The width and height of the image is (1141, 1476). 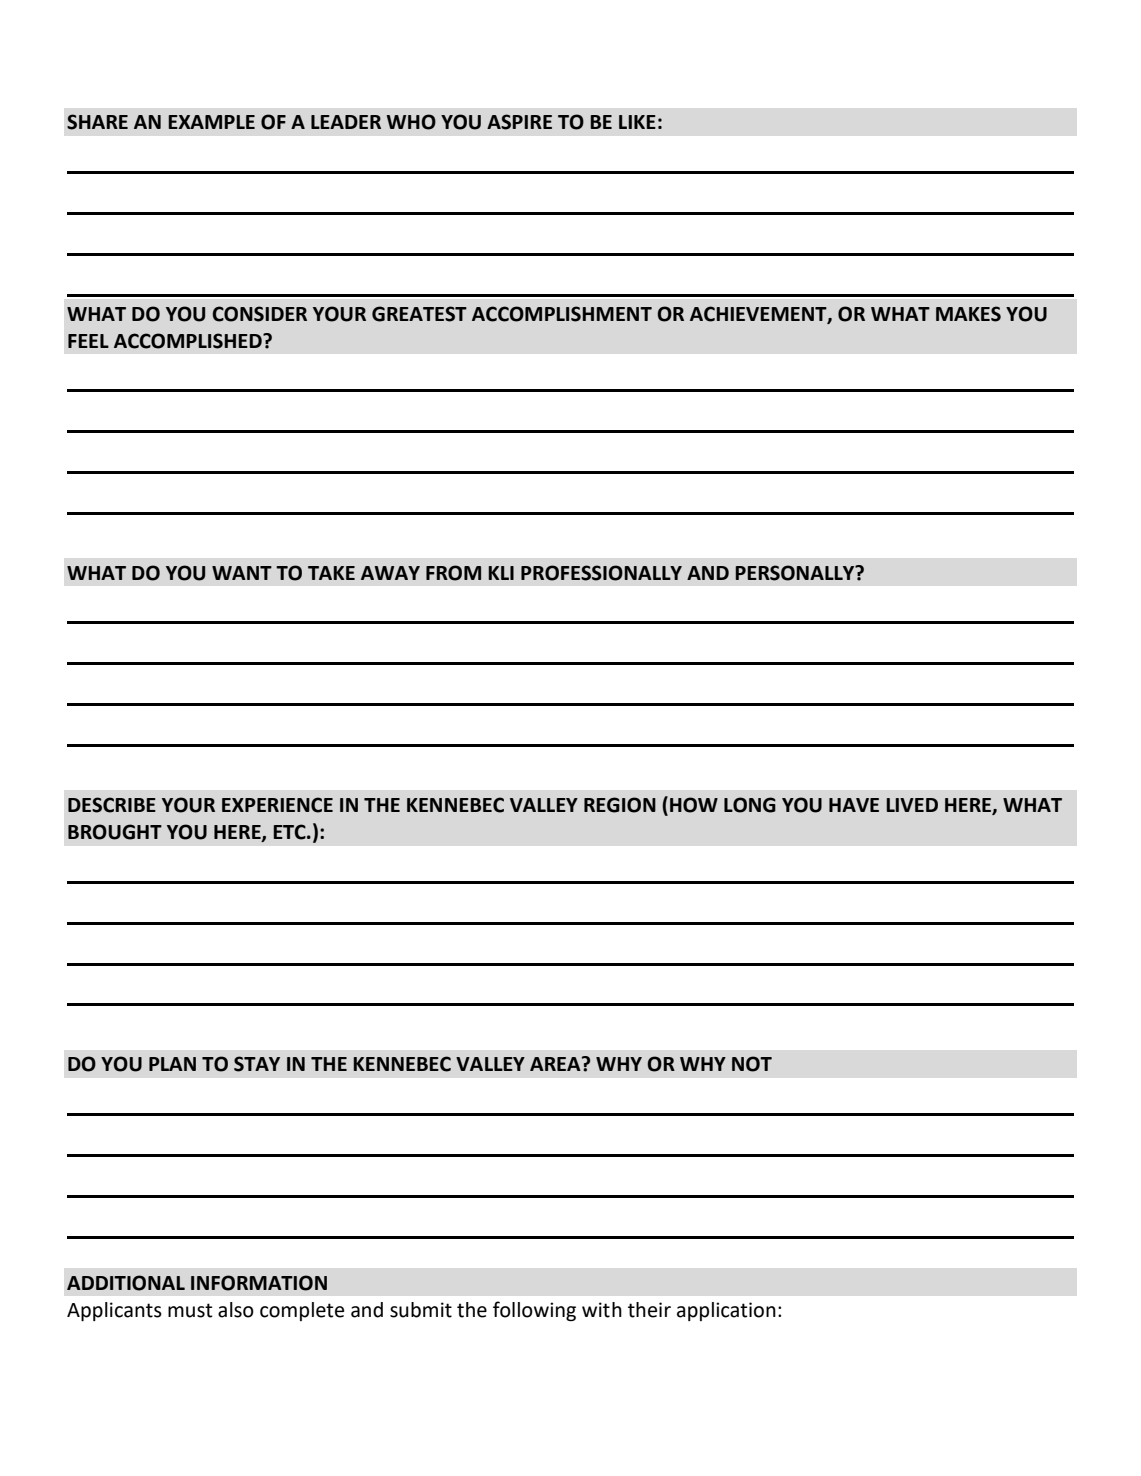 I want to click on following, so click(x=534, y=1311).
